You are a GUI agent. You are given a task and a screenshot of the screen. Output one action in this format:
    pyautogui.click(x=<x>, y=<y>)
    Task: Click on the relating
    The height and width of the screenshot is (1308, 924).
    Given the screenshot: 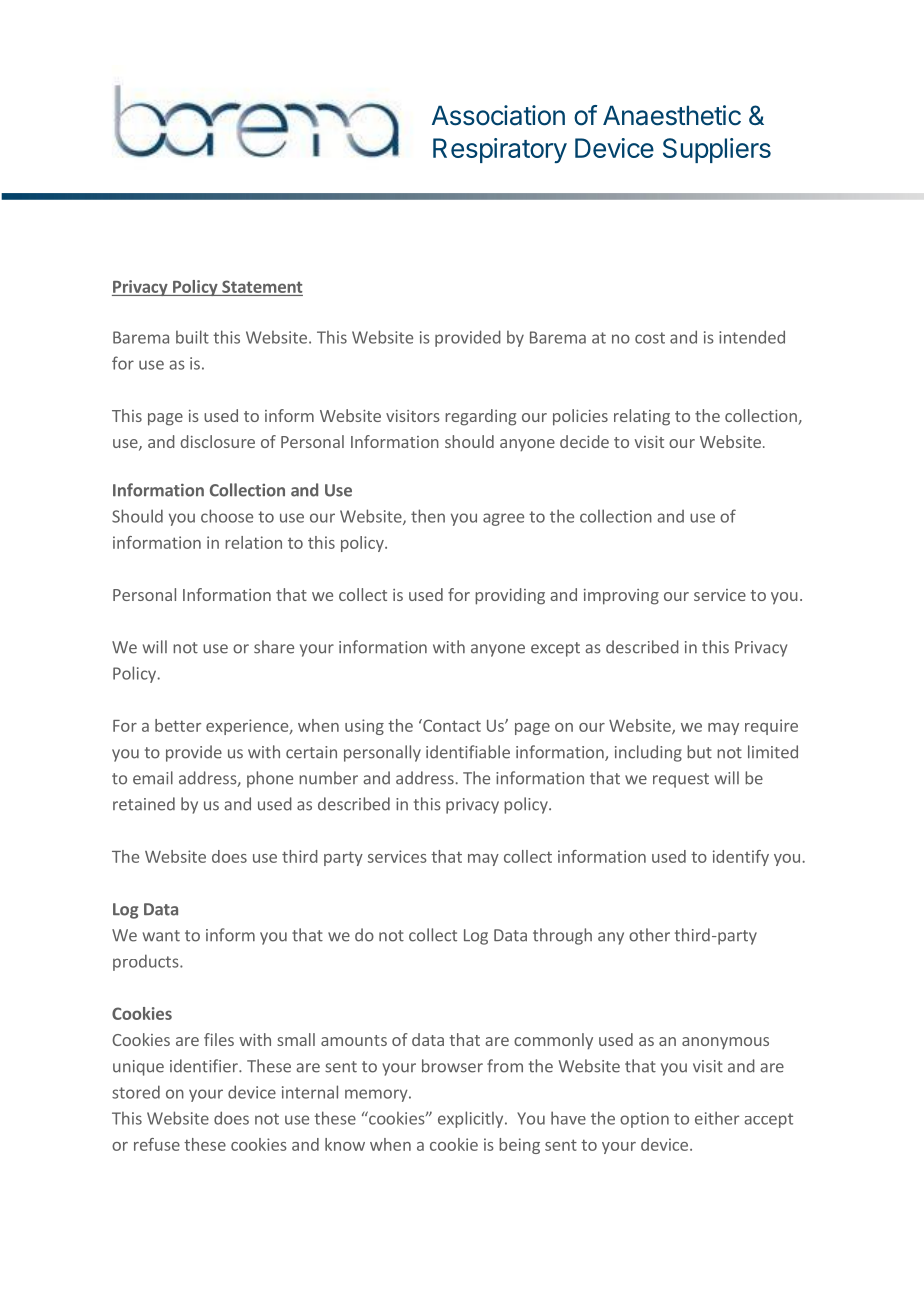 What is the action you would take?
    pyautogui.click(x=642, y=417)
